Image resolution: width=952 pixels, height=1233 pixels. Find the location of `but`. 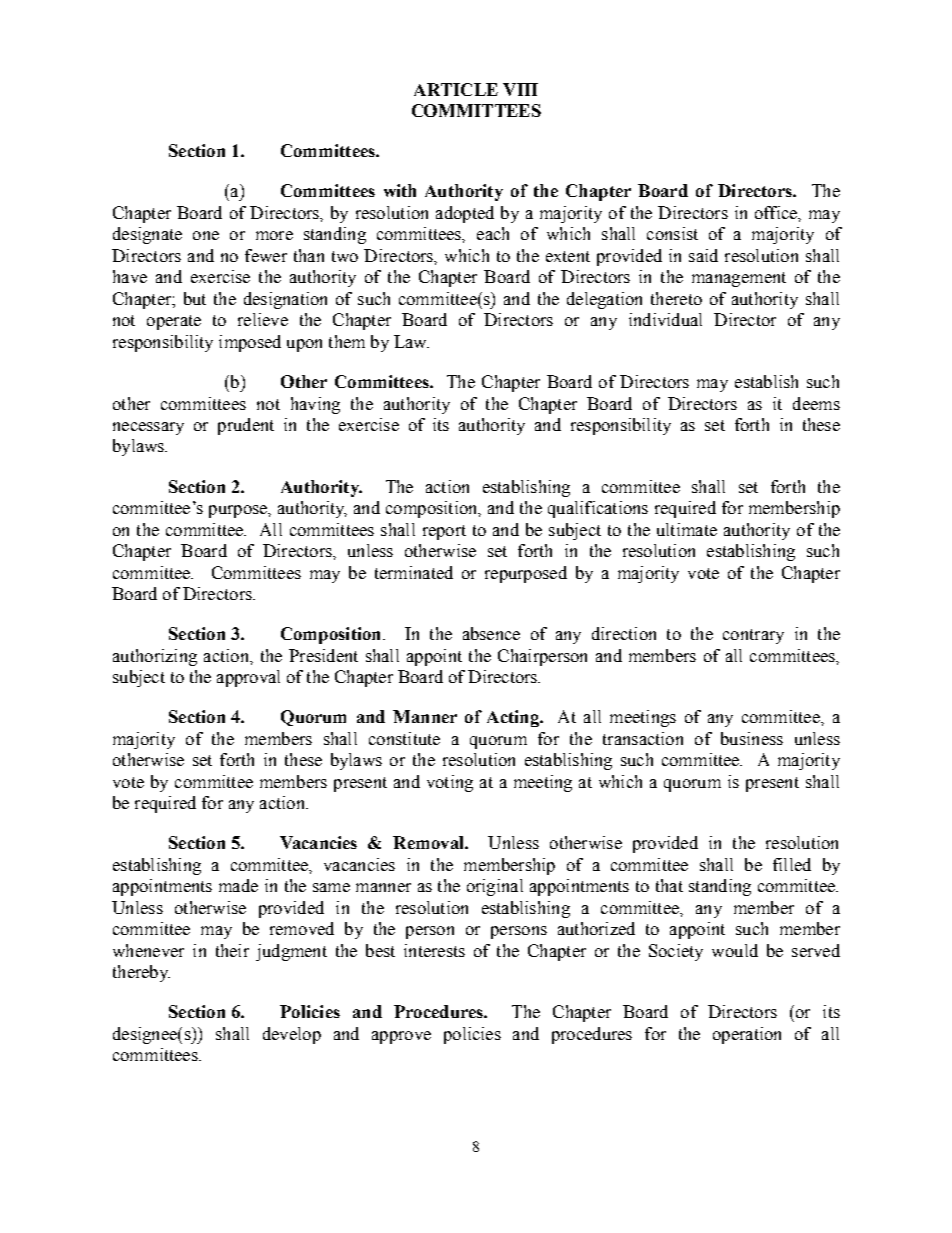

but is located at coordinates (195, 298).
